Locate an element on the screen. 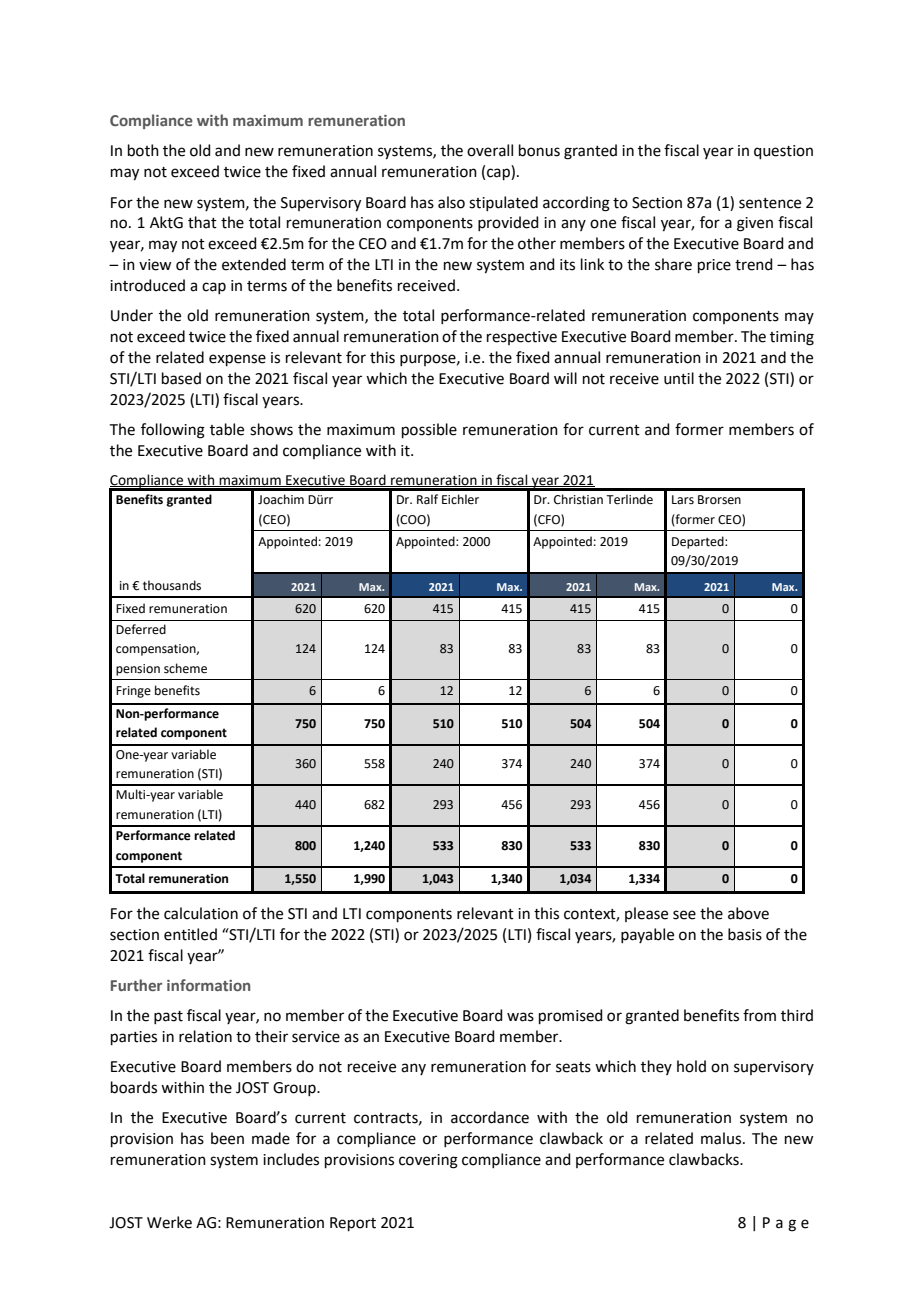  Departed is located at coordinates (699, 542).
